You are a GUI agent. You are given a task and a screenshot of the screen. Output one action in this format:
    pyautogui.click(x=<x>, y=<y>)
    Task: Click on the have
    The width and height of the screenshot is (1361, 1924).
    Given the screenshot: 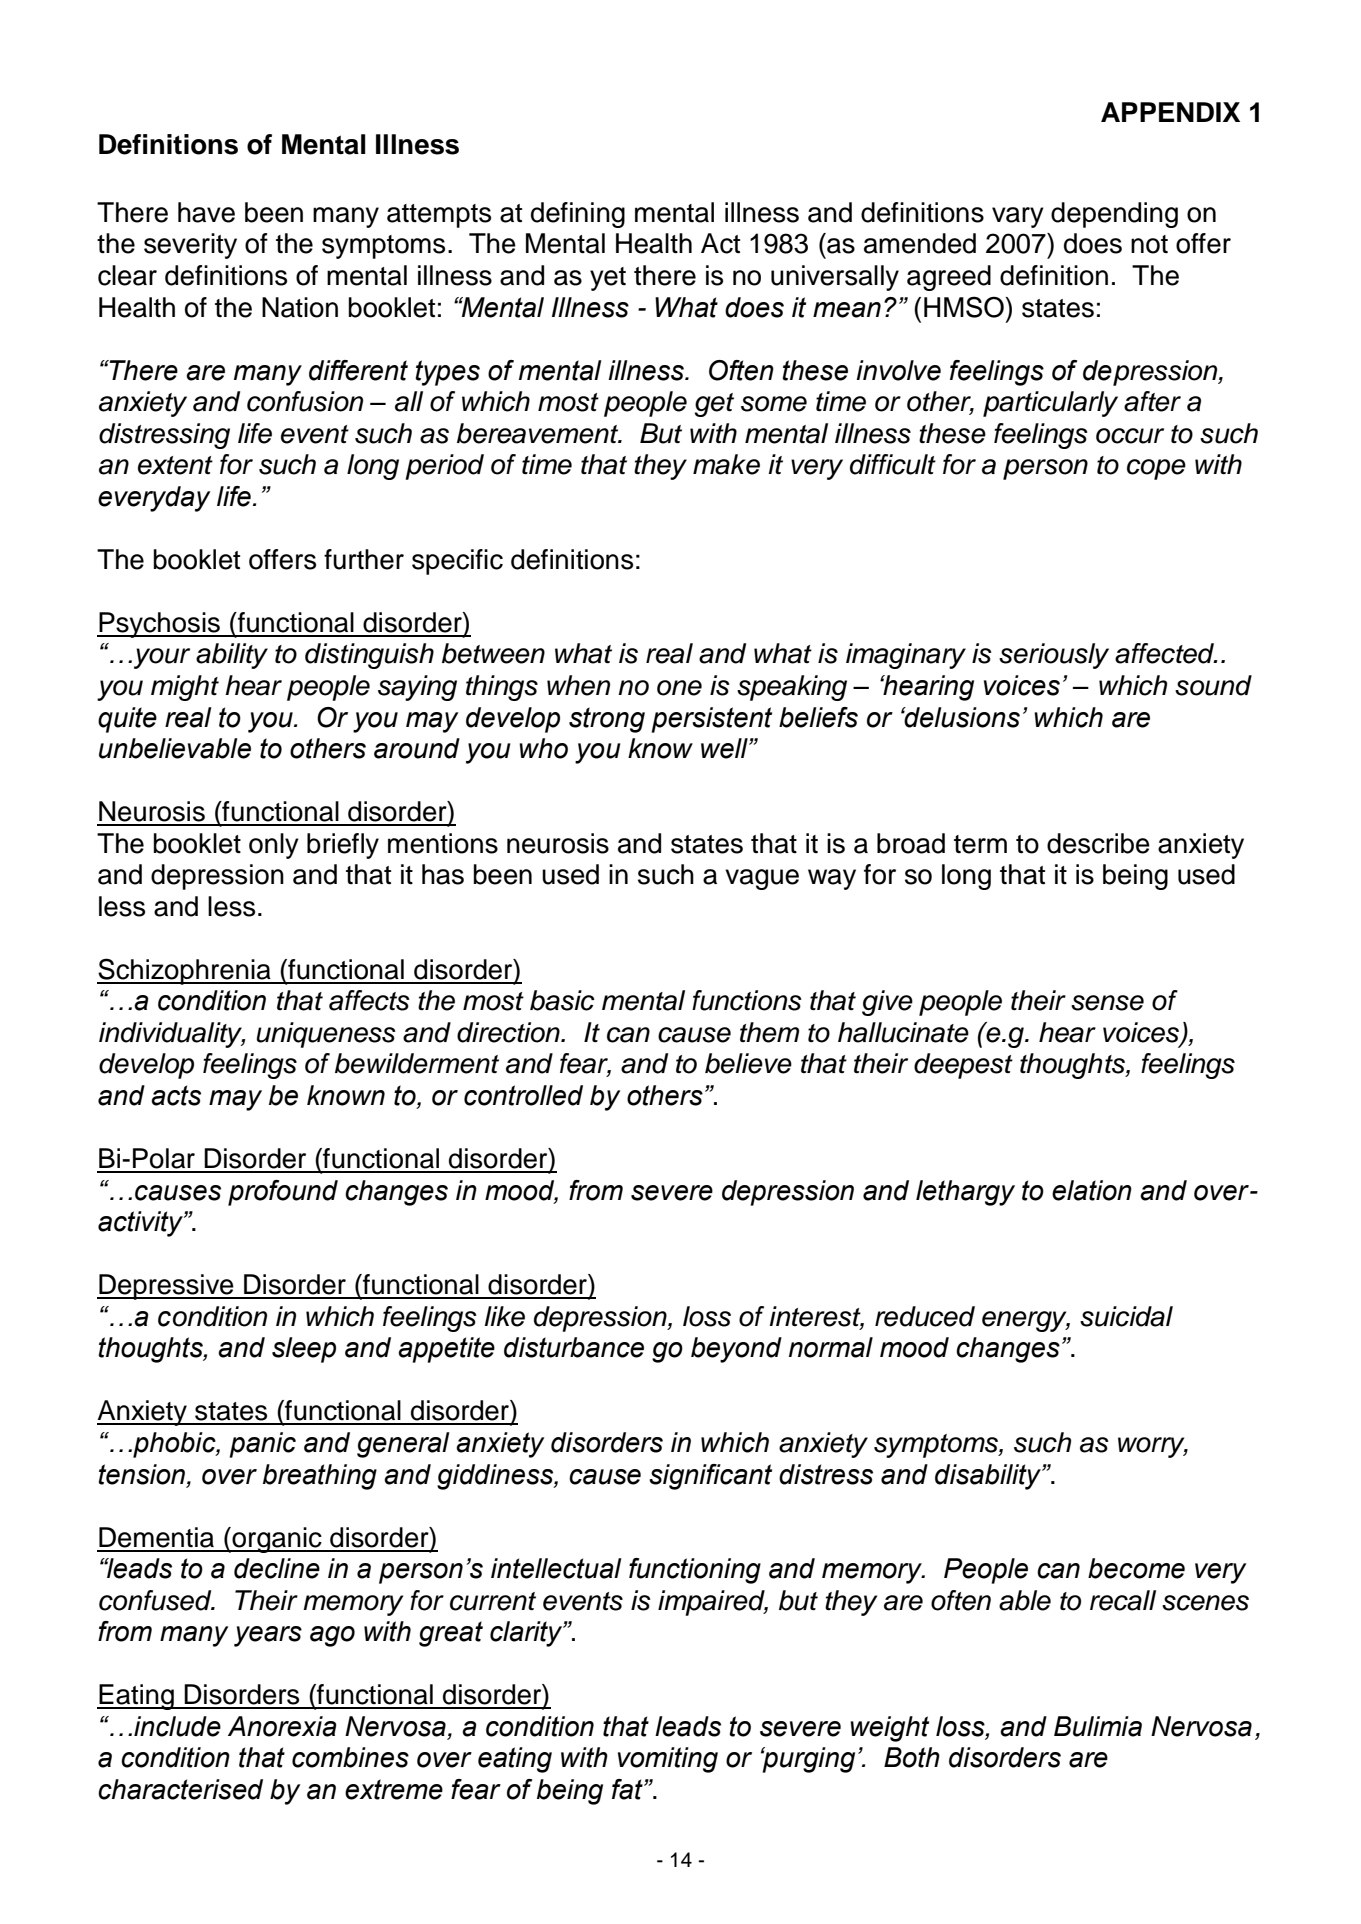 What is the action you would take?
    pyautogui.click(x=206, y=212)
